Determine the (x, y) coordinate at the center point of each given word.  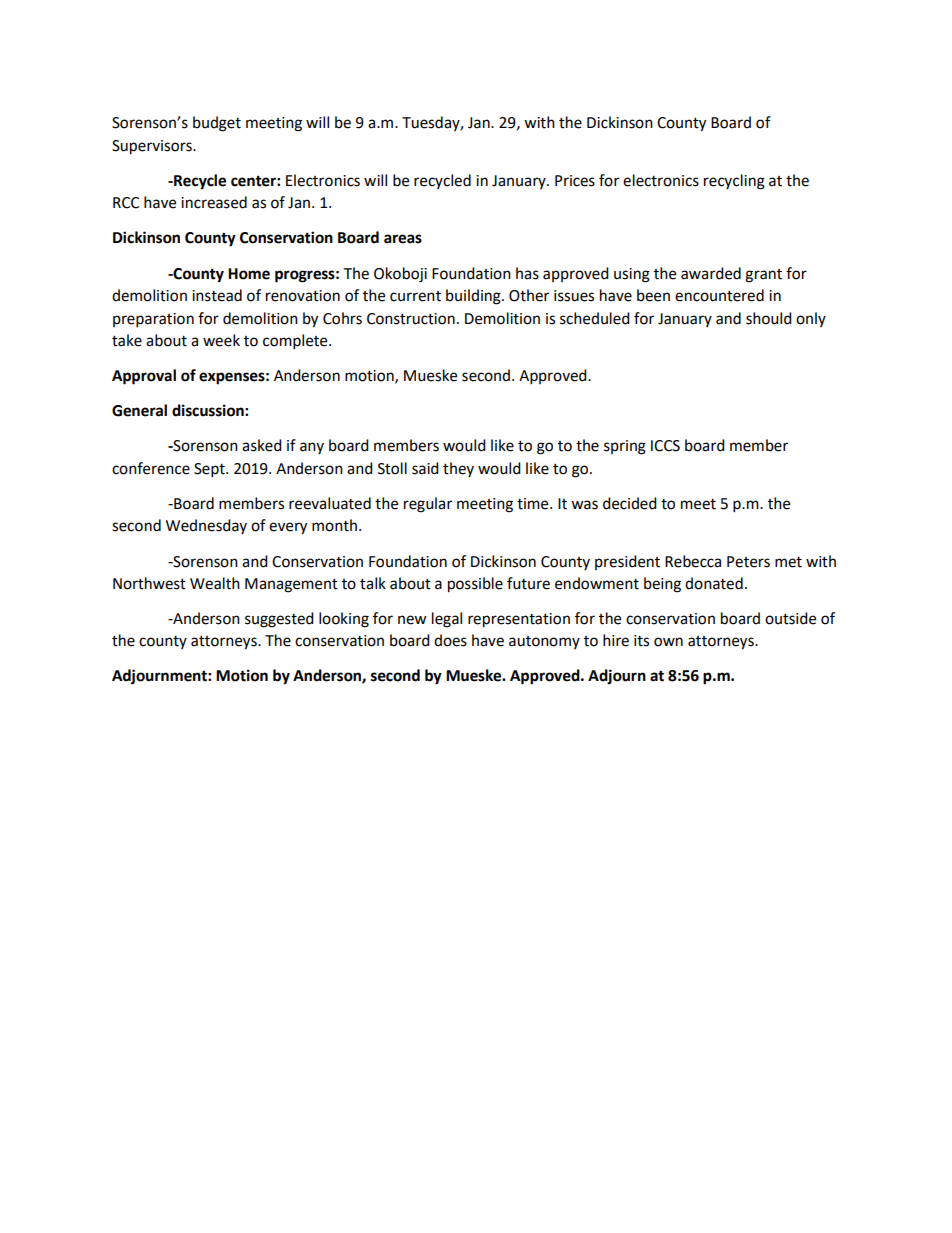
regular (428, 505)
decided (630, 503)
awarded (711, 273)
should (769, 318)
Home (249, 274)
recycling (734, 182)
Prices (575, 181)
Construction (411, 319)
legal (447, 620)
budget (217, 124)
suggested (279, 620)
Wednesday (206, 526)
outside (790, 618)
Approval (144, 377)
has (527, 273)
